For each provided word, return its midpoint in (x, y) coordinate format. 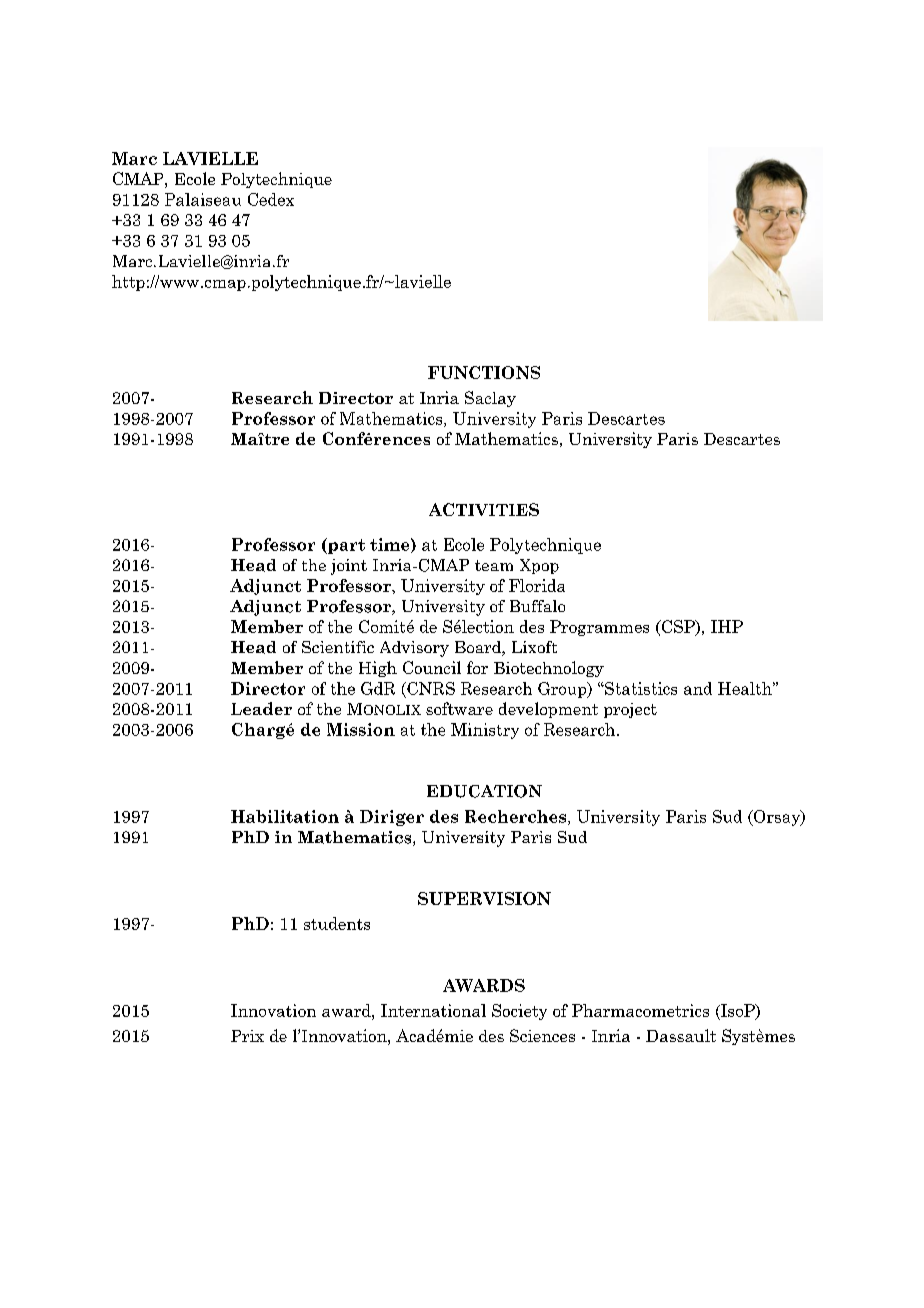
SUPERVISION (484, 898)
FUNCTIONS (484, 372)
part (345, 546)
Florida (537, 585)
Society (519, 1012)
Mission (361, 729)
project (630, 710)
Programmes (599, 628)
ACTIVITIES (484, 509)
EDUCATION (484, 791)
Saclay (490, 399)
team (494, 565)
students (337, 923)
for (477, 667)
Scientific (338, 647)
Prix (247, 1036)
